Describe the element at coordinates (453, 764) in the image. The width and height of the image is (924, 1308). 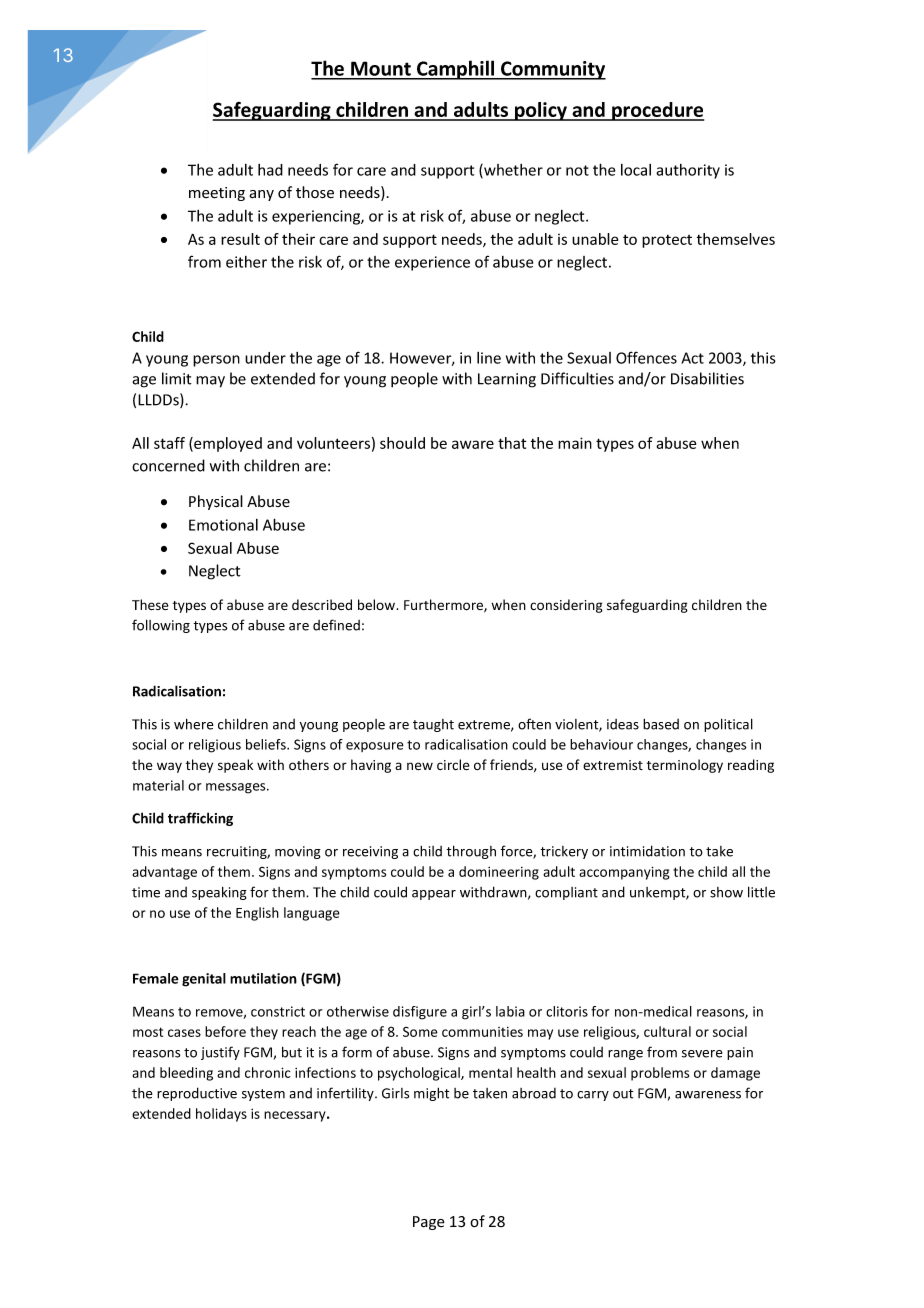
I see `circle` at that location.
